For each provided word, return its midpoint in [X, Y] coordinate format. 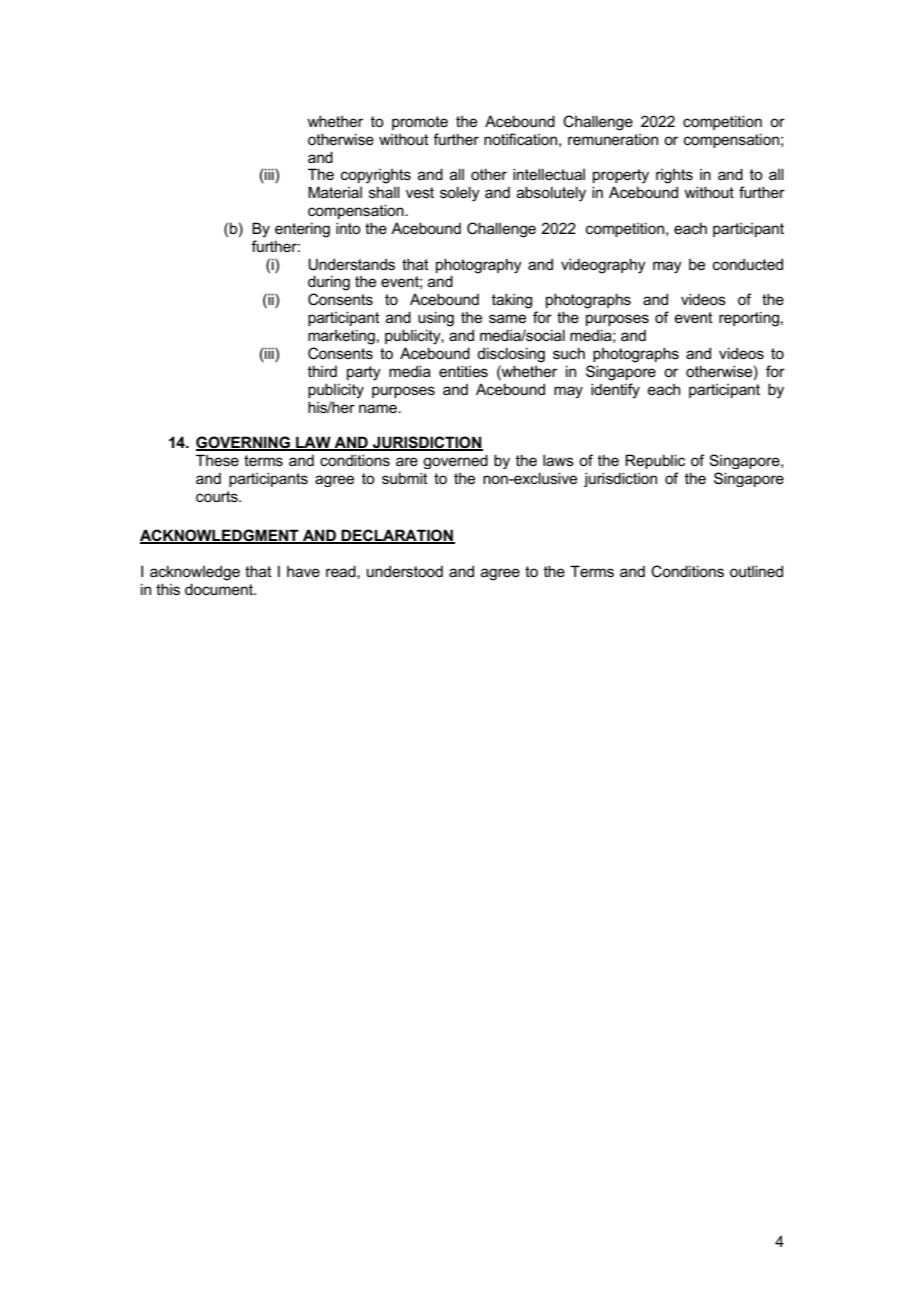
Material [335, 192]
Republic [655, 461]
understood [405, 571]
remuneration [613, 139]
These [217, 460]
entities [463, 371]
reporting [749, 319]
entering [302, 230]
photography [479, 266]
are [407, 461]
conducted [748, 264]
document [220, 589]
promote [420, 123]
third [322, 371]
